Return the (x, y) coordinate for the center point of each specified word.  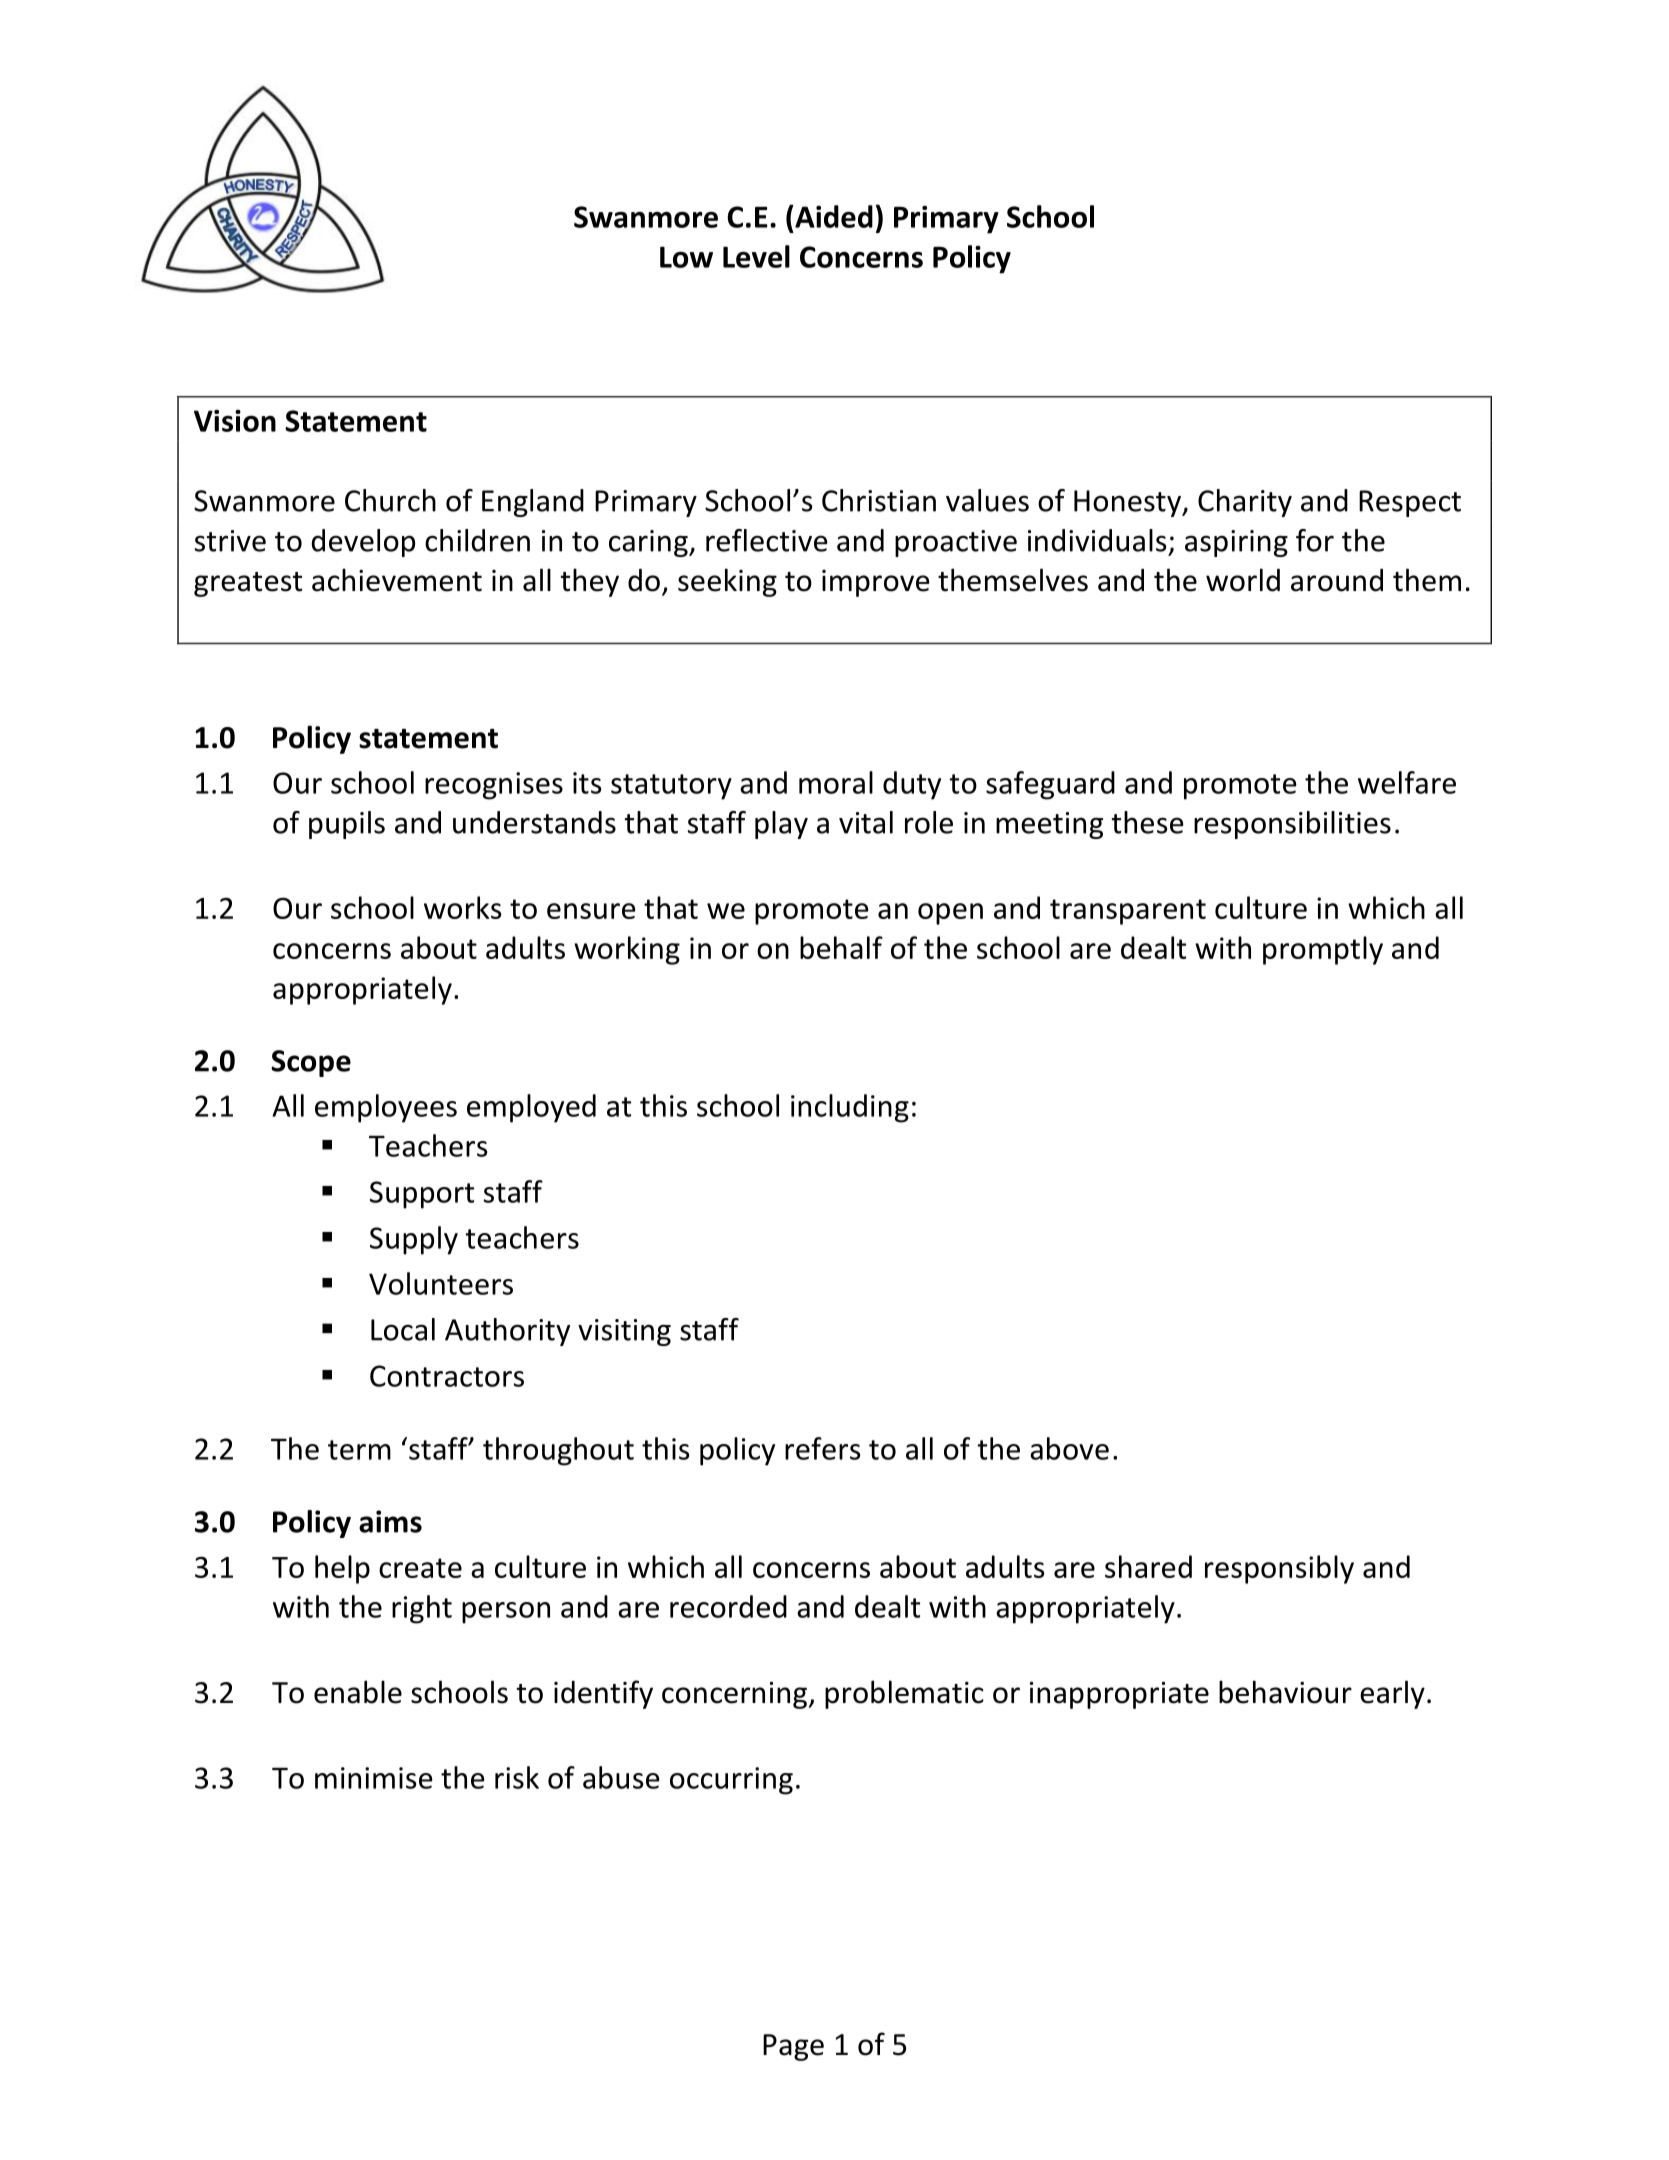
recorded (728, 1606)
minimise (374, 1778)
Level (756, 256)
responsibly (1279, 1569)
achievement (397, 580)
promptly (1323, 950)
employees (386, 1108)
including (850, 1108)
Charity (1245, 503)
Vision (235, 421)
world (1243, 580)
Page (793, 2047)
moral (836, 782)
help (342, 1569)
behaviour (1285, 1692)
